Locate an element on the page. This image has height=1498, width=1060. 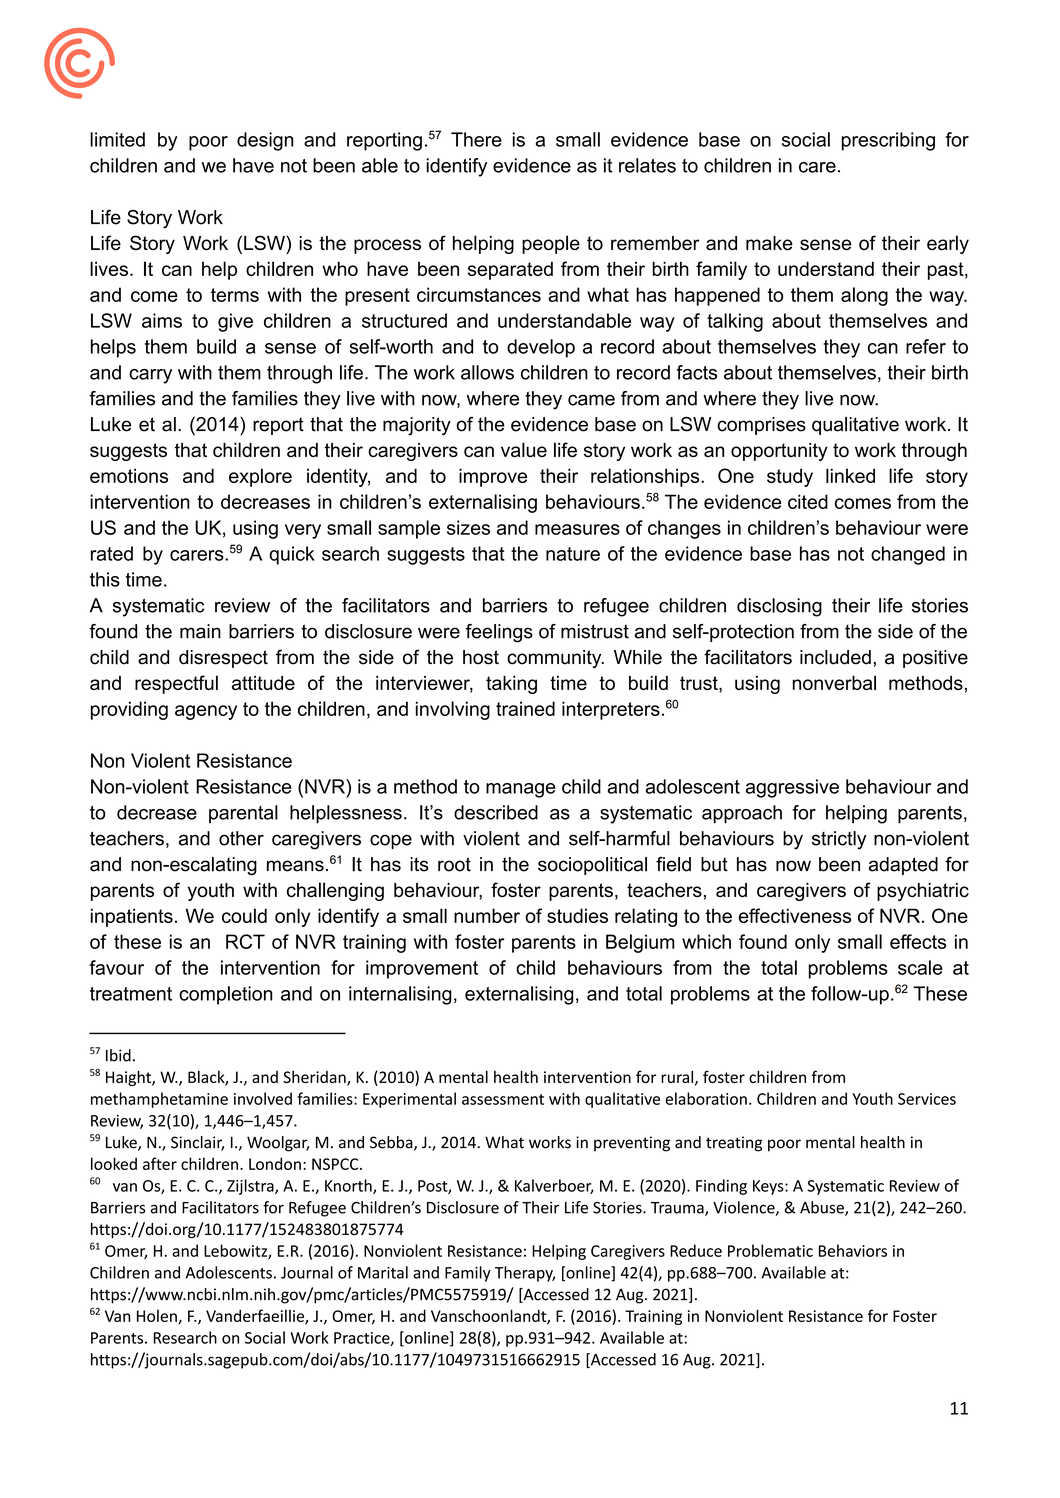
design is located at coordinates (265, 141).
